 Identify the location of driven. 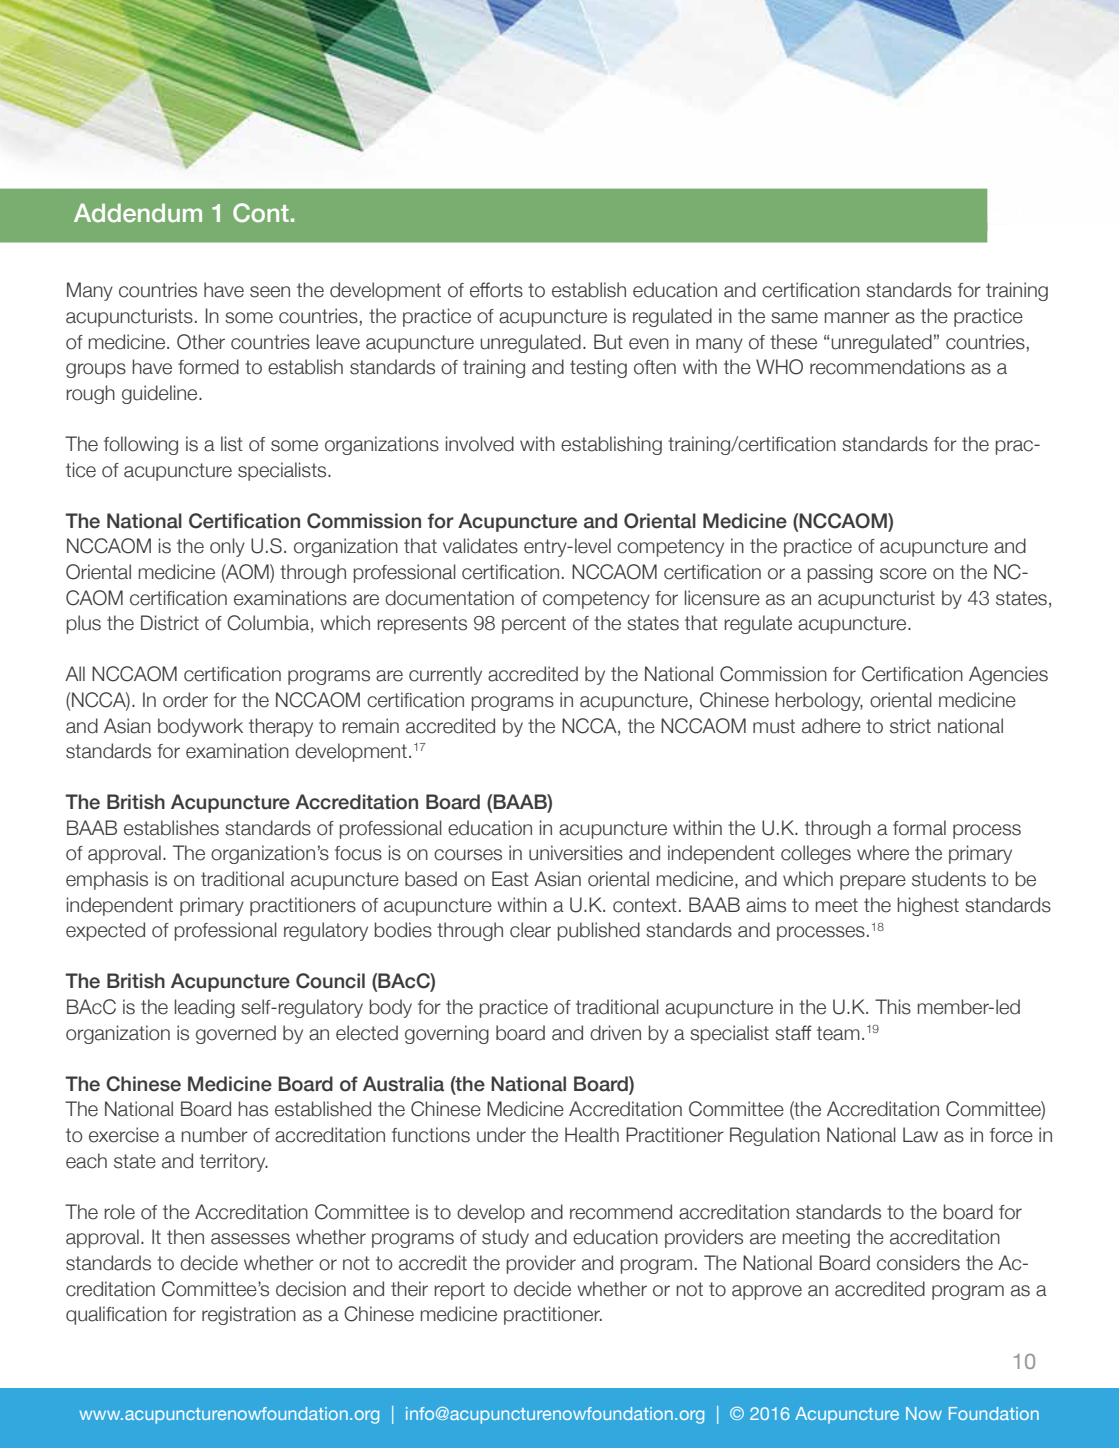
(615, 1033).
